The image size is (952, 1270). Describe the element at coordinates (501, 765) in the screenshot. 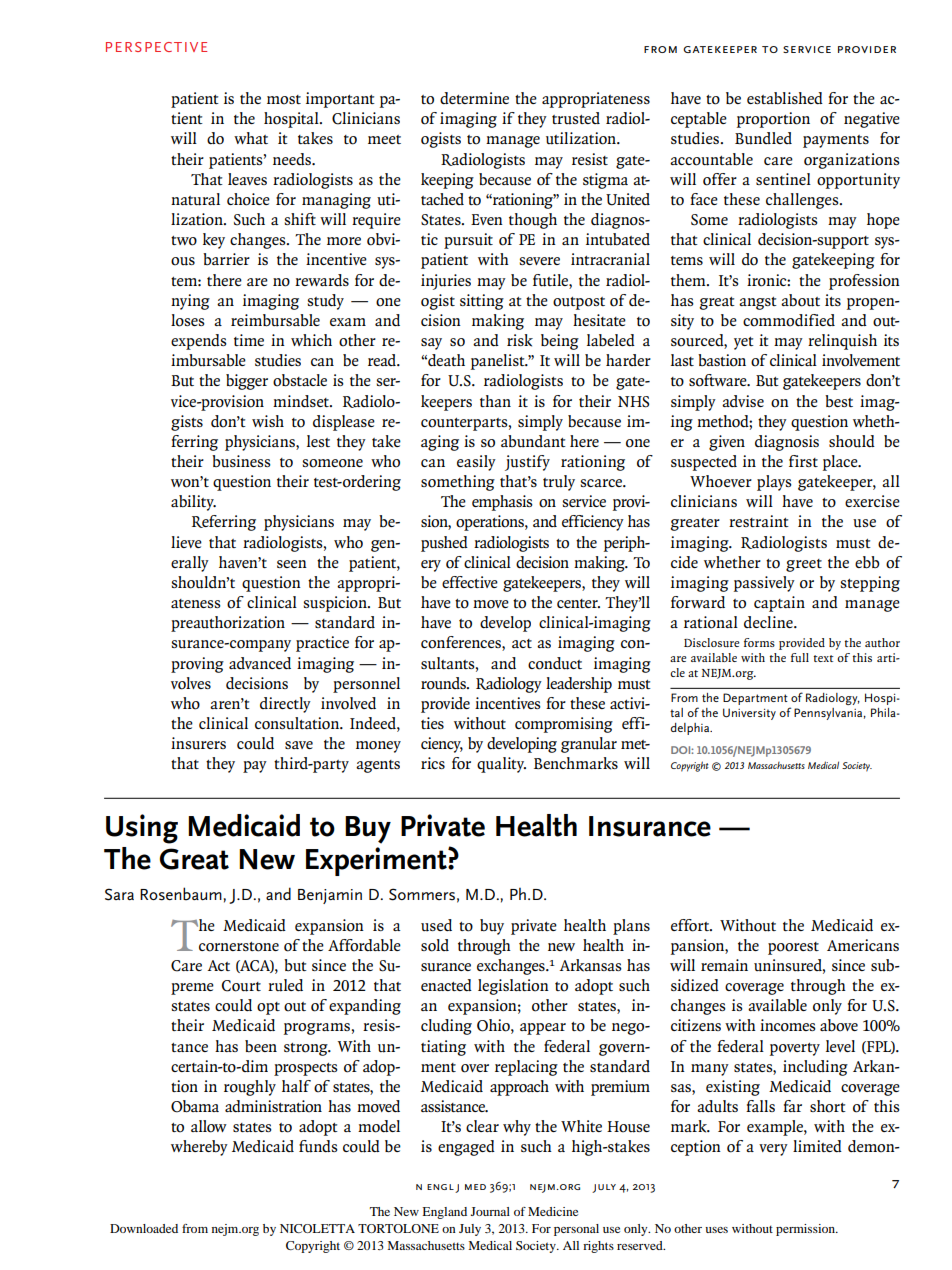

I see `quality` at that location.
